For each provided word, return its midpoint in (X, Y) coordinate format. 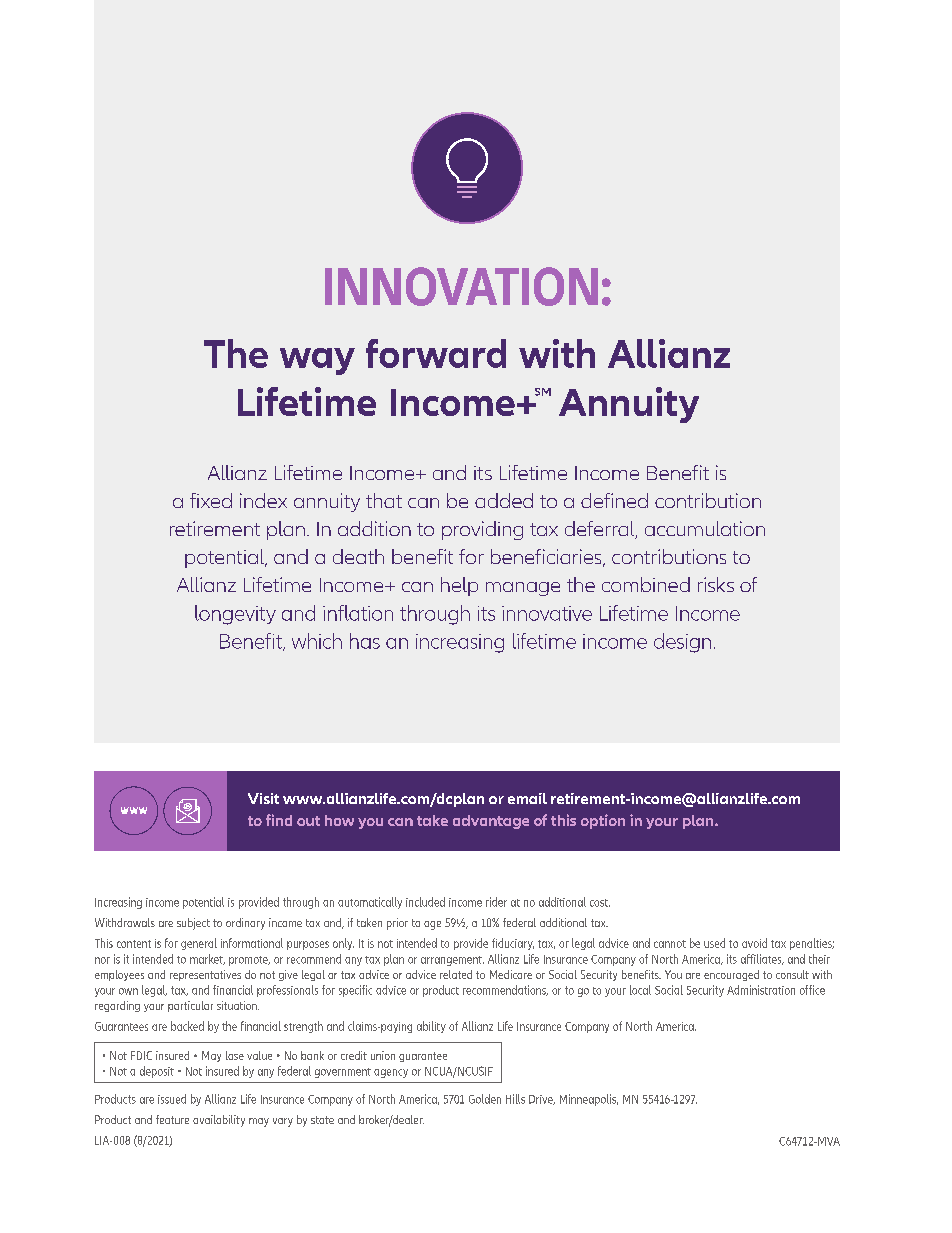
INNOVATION (461, 286)
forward (436, 353)
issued (172, 1099)
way (317, 361)
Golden (485, 1099)
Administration (761, 990)
